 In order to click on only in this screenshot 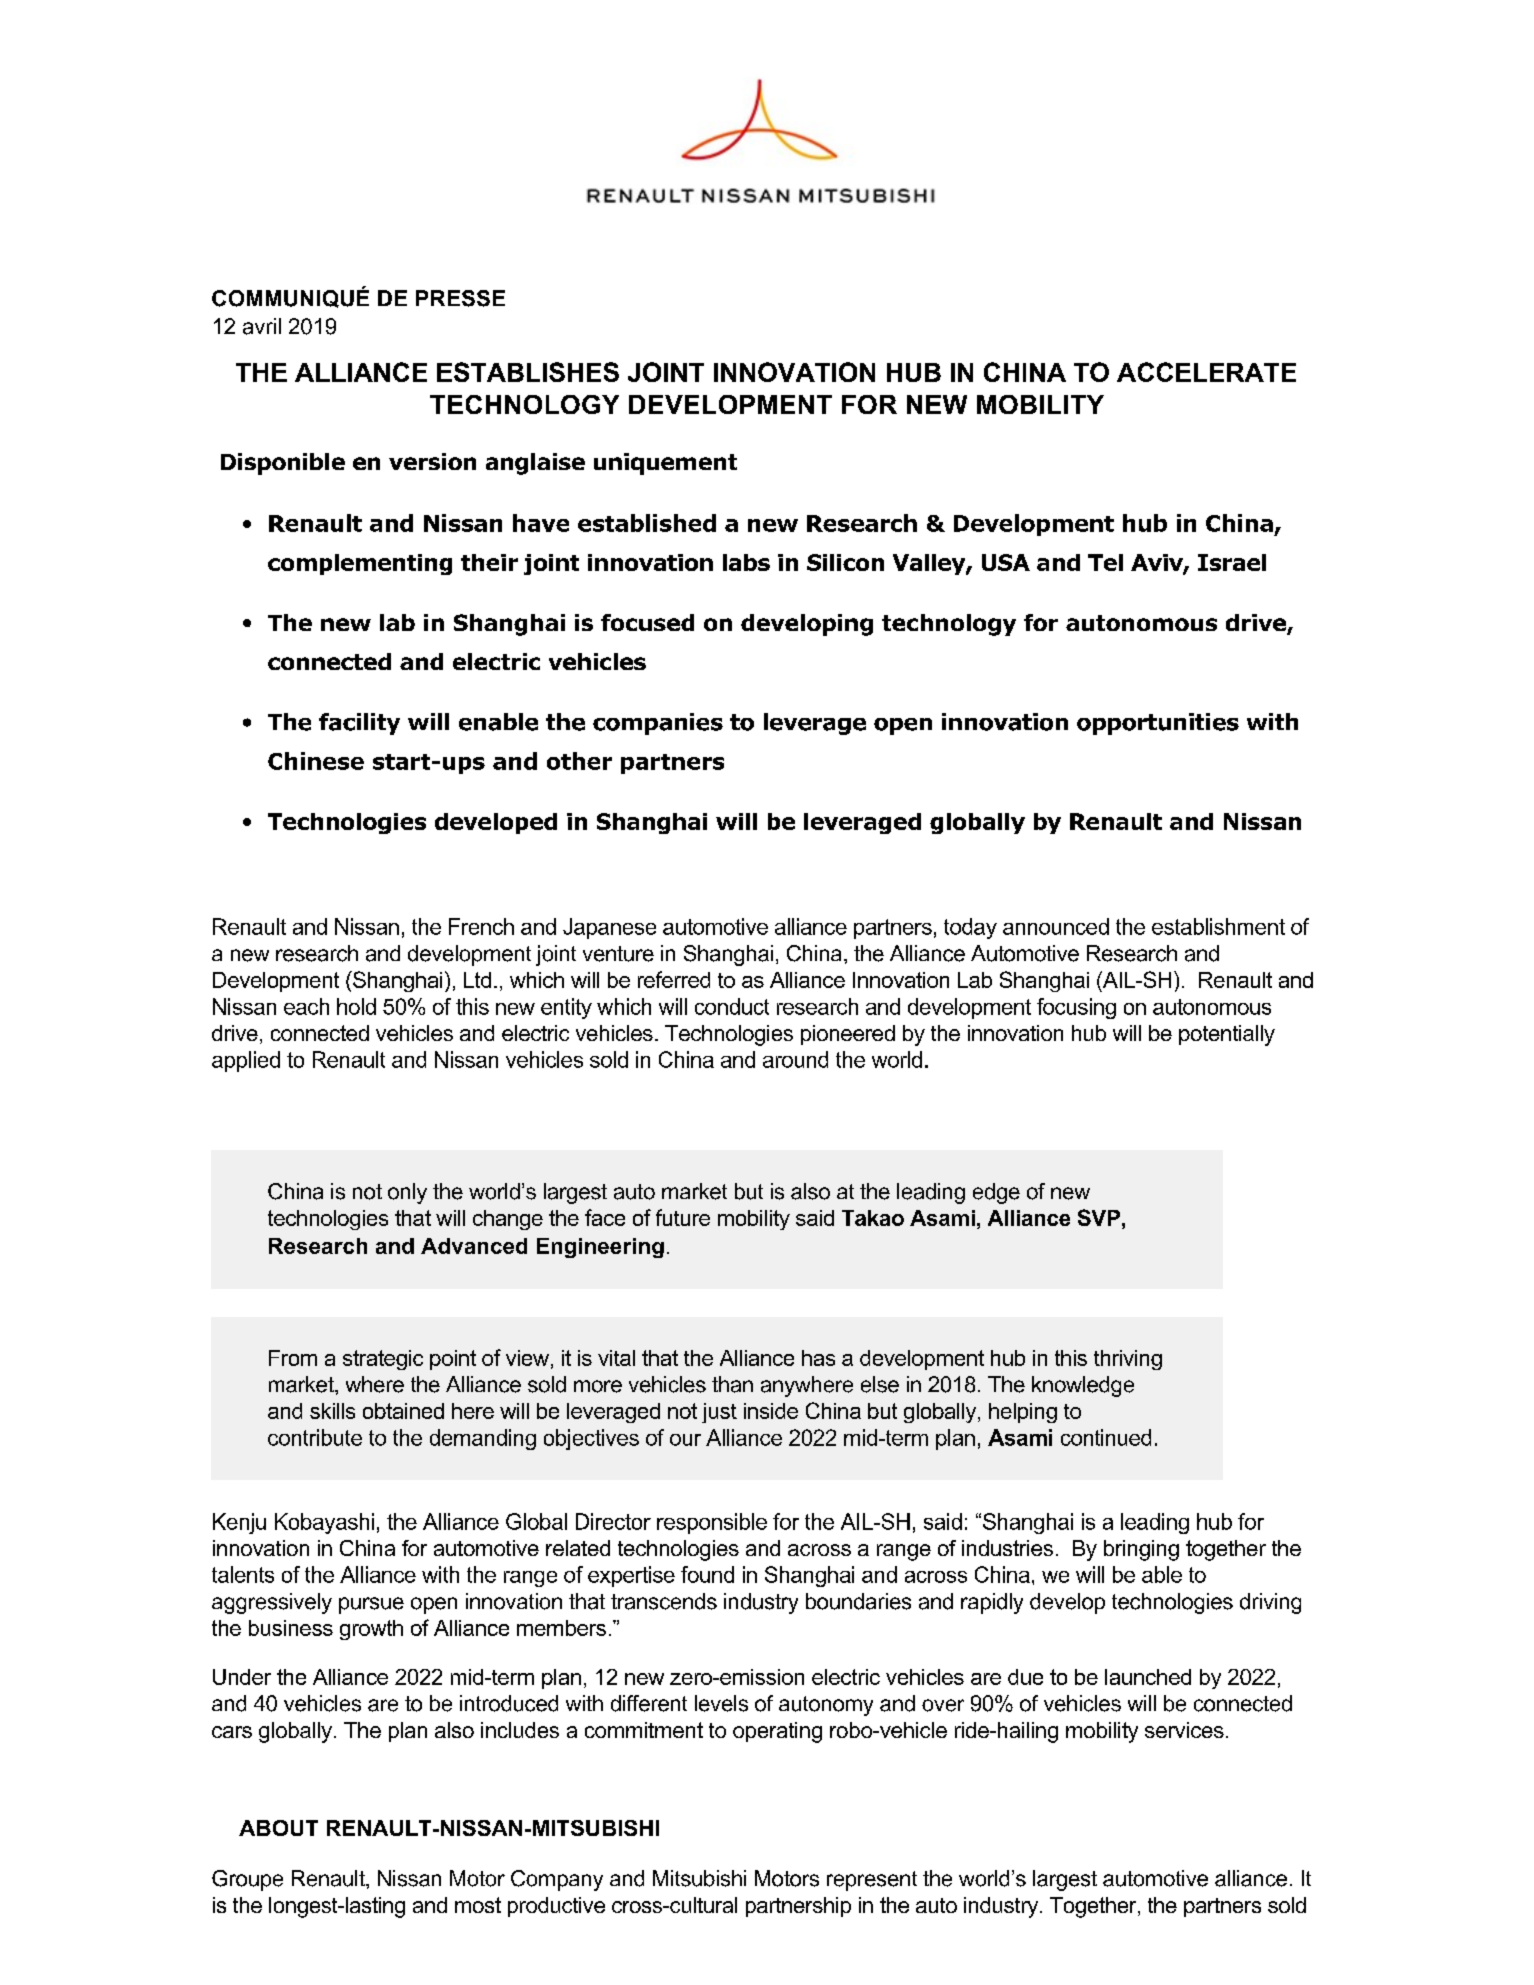, I will do `click(407, 1193)`.
